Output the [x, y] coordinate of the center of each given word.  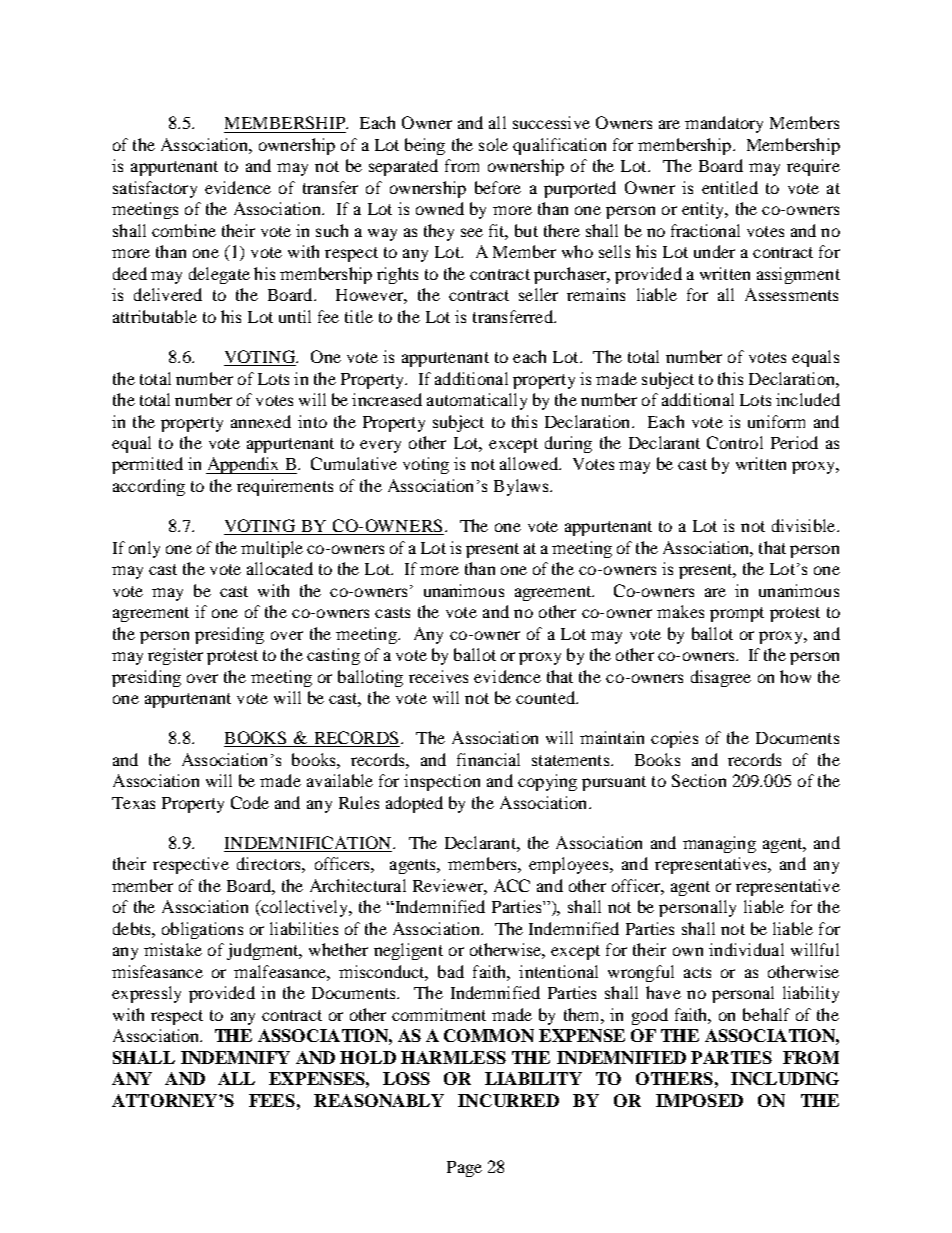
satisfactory [155, 189]
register [175, 656]
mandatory [724, 124]
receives [438, 676]
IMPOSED [699, 1100]
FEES [272, 1100]
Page [464, 1169]
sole [493, 144]
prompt [737, 614]
